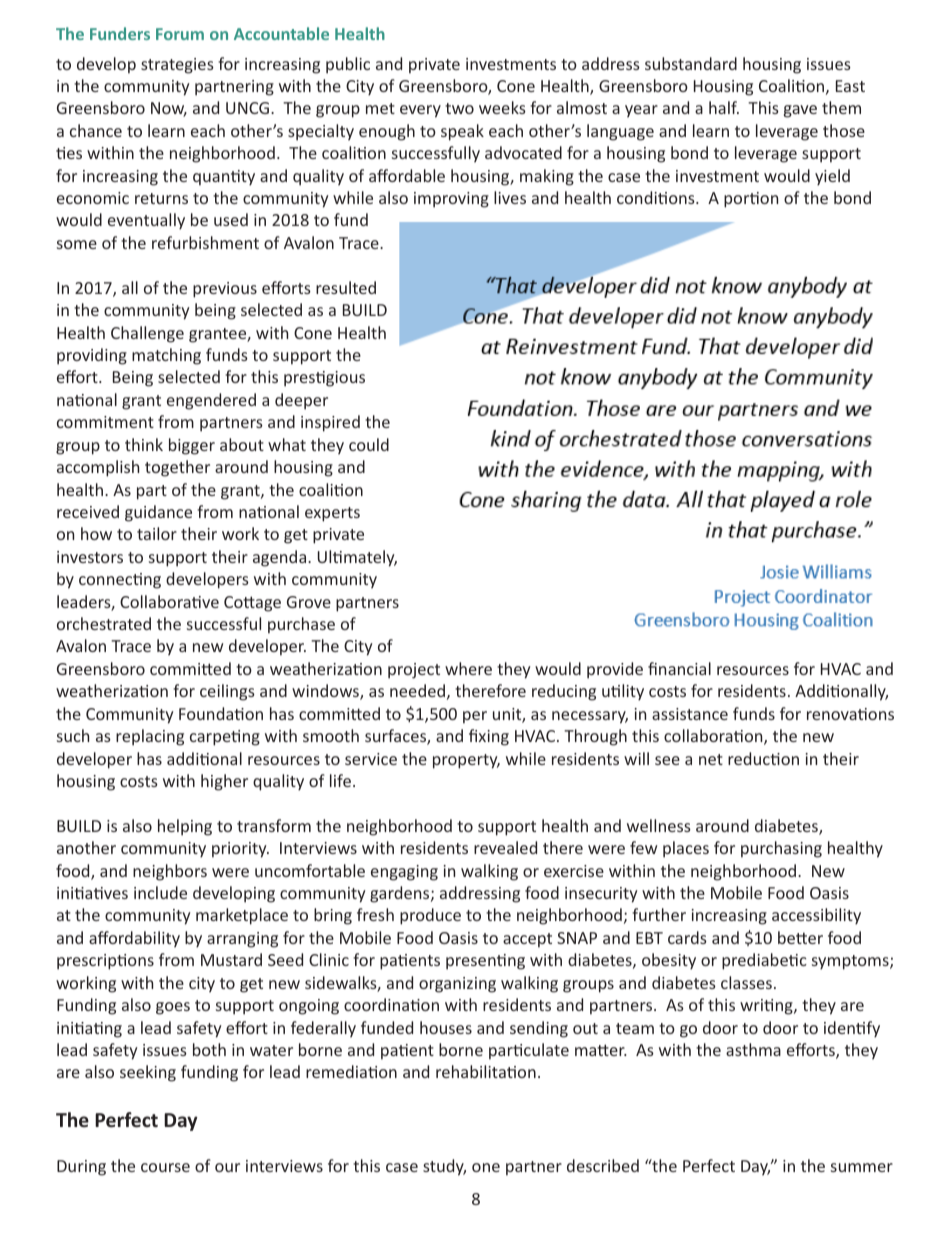 This page has width=952, height=1233. Describe the element at coordinates (459, 108) in the page. I see `two` at that location.
